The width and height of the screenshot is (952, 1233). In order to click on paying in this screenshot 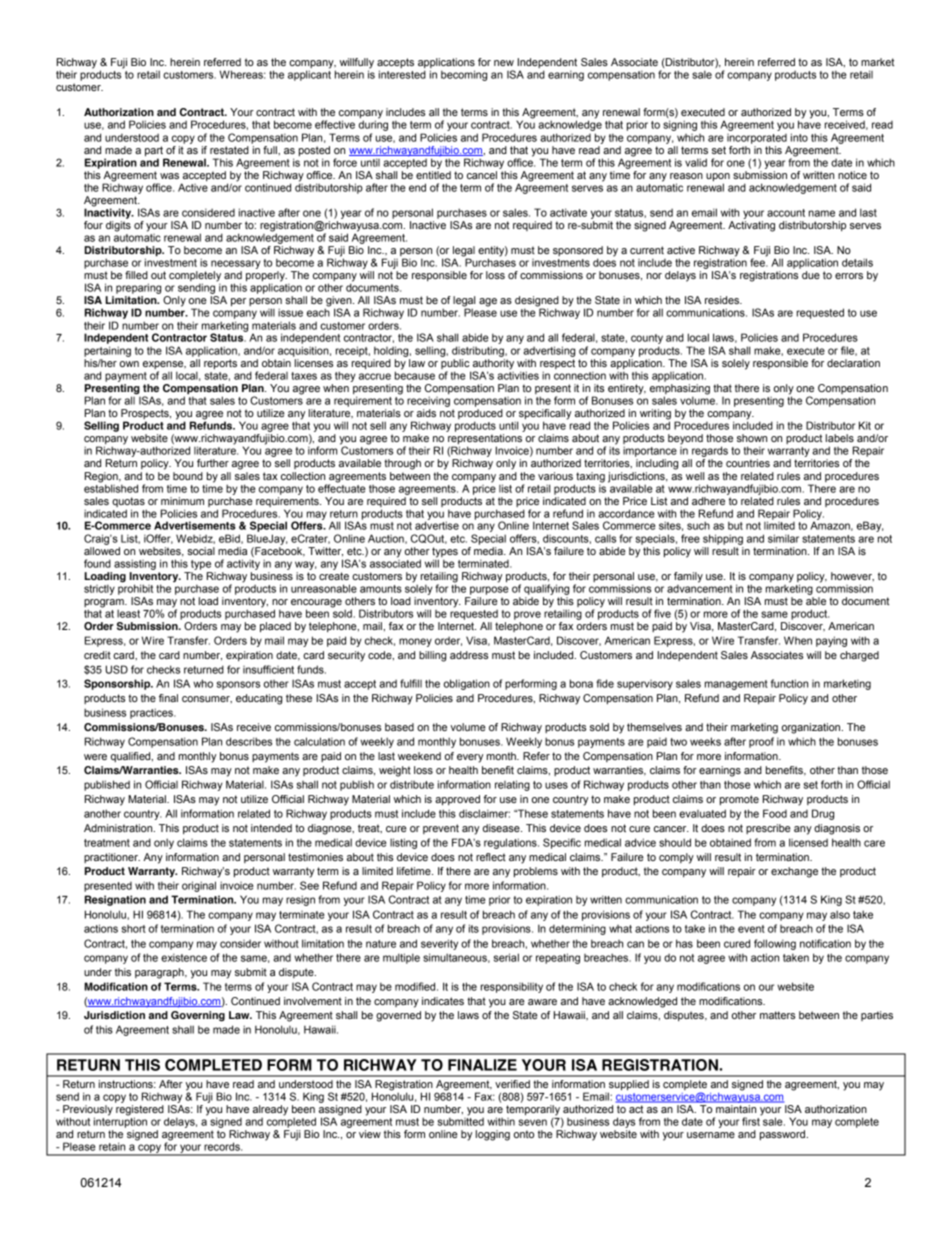, I will do `click(831, 641)`.
